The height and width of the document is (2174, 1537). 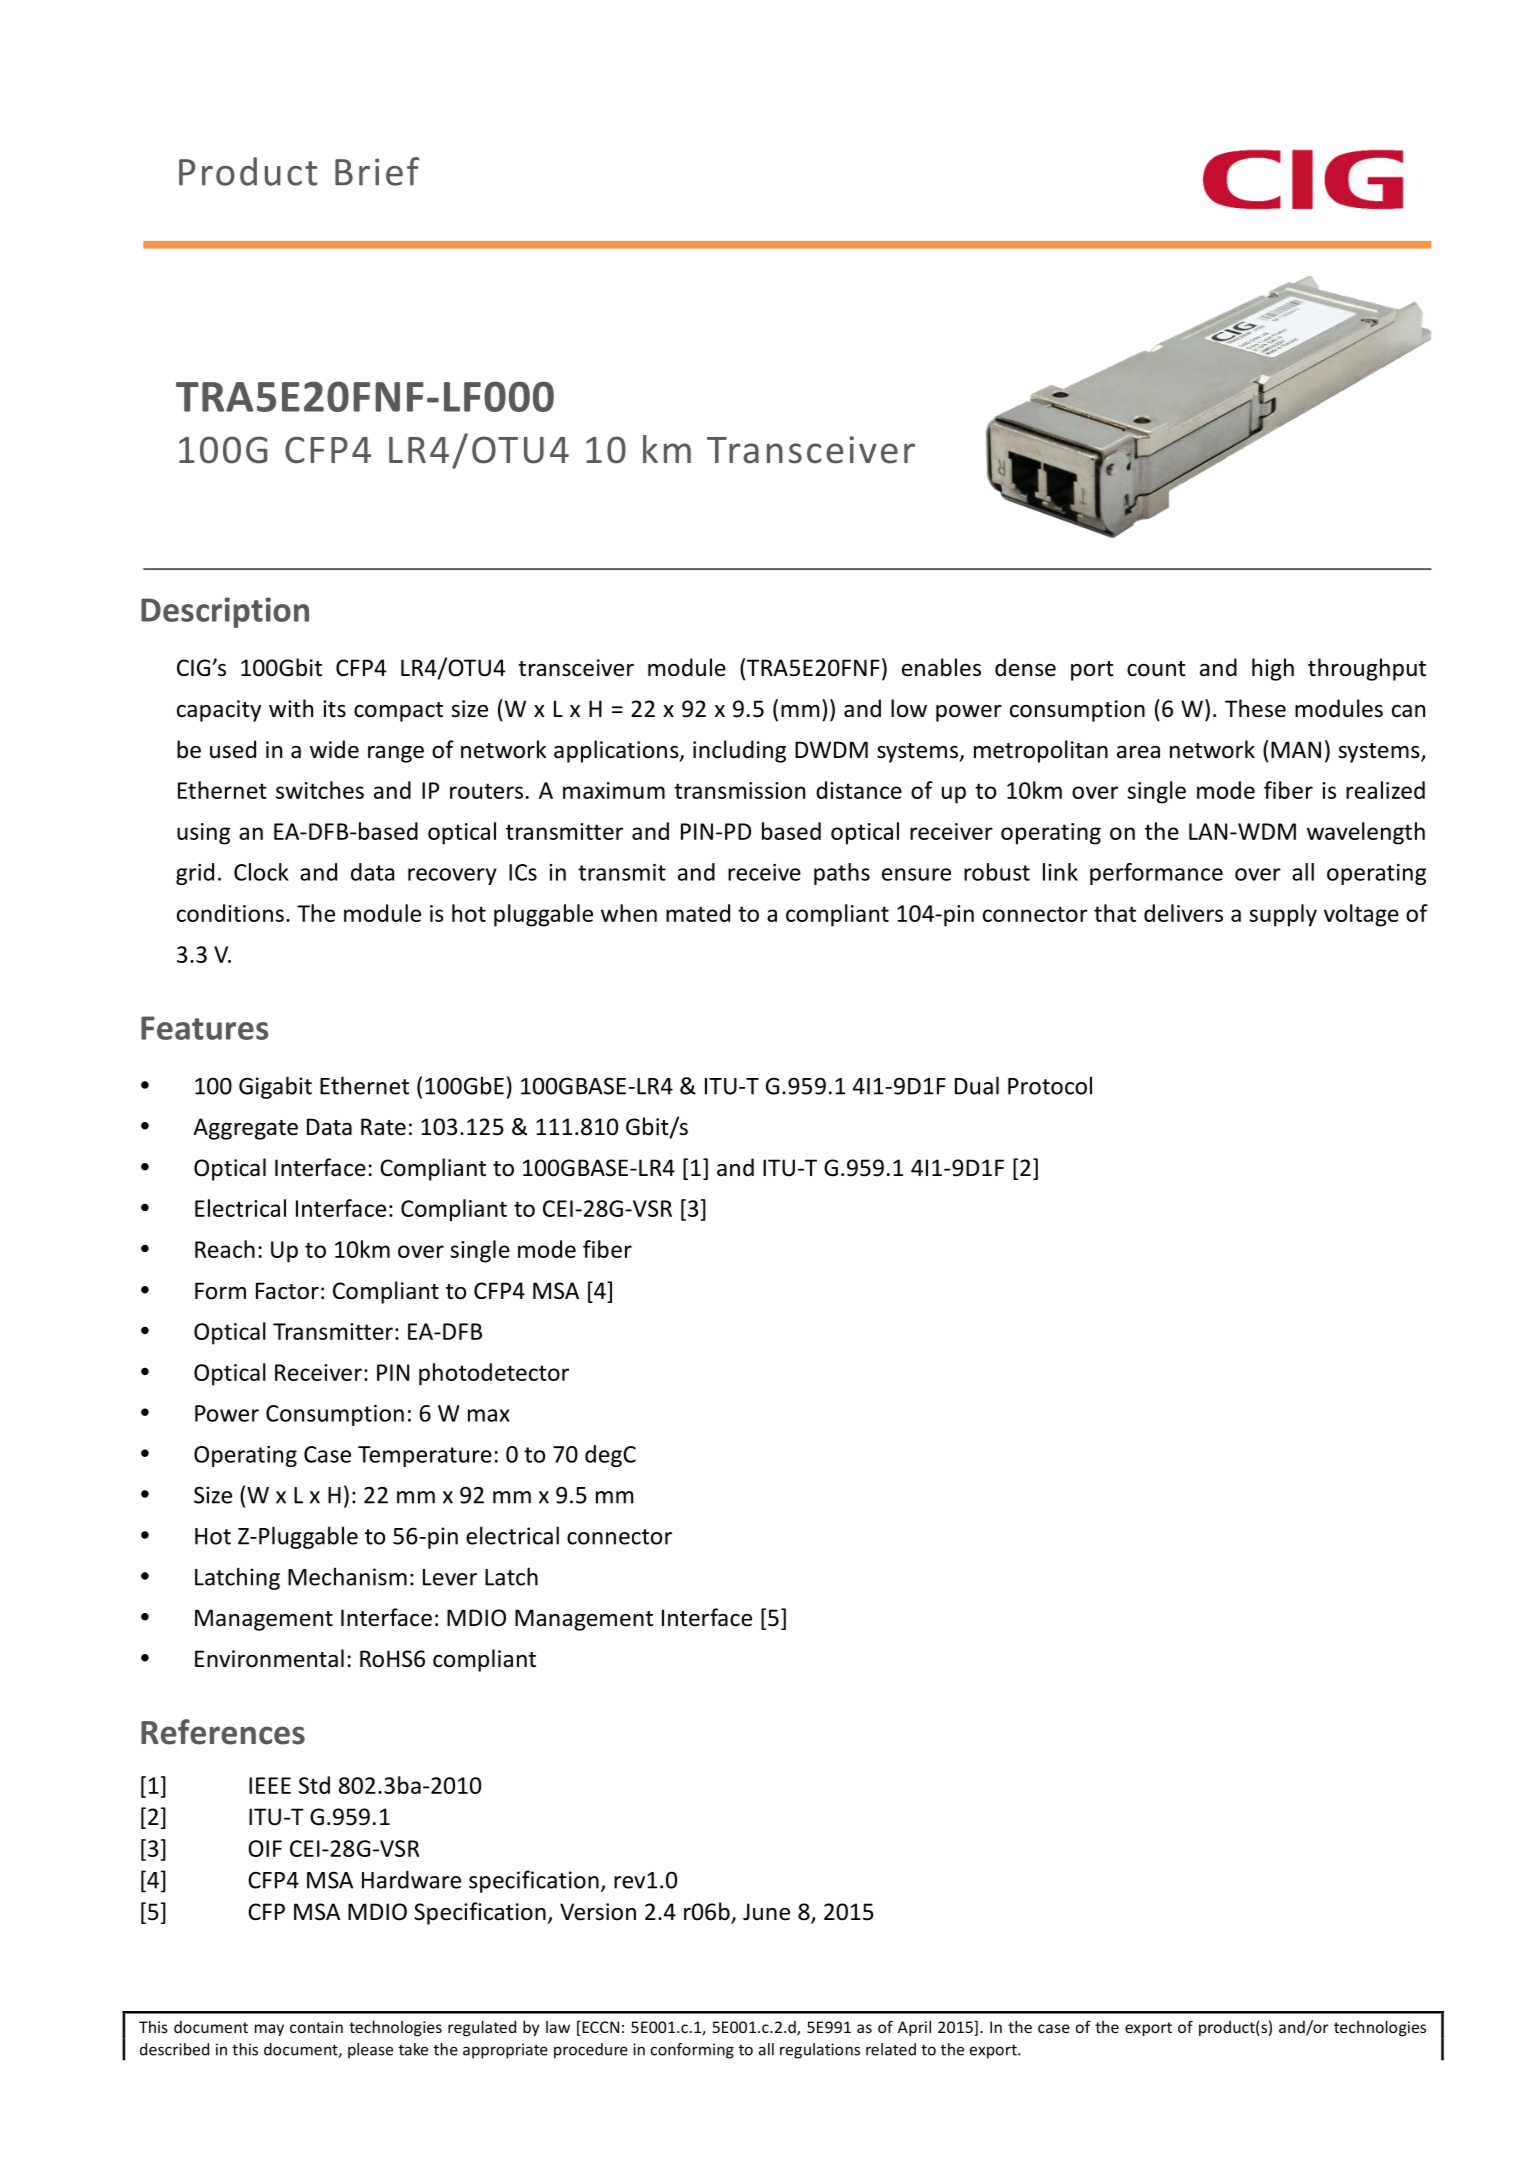 I want to click on its, so click(x=334, y=709).
